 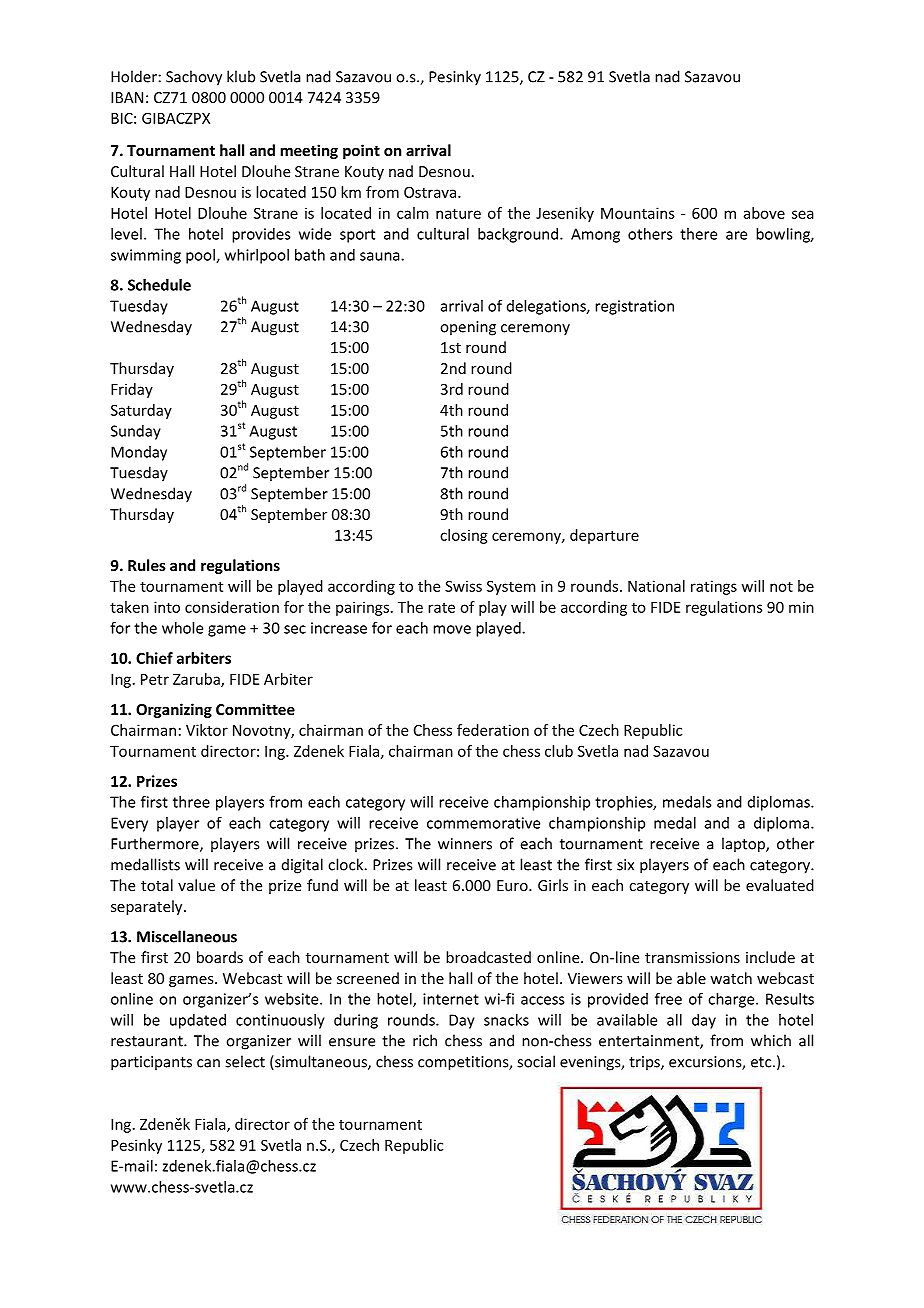 What do you see at coordinates (468, 328) in the document?
I see `opening` at bounding box center [468, 328].
